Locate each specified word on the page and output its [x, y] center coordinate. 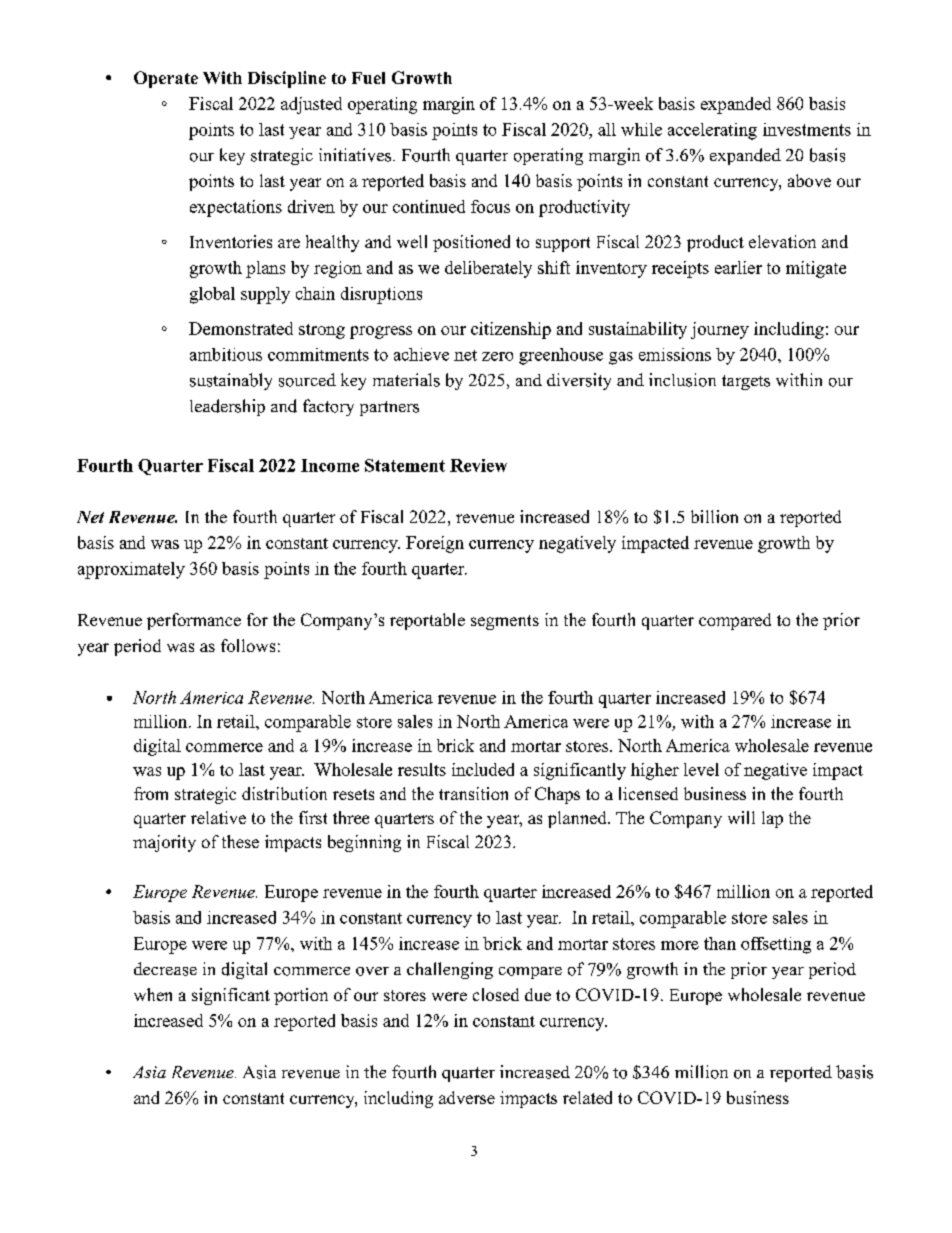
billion [714, 516]
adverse [467, 1097]
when [153, 994]
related [587, 1097]
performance [194, 621]
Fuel [368, 78]
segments [505, 622]
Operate [166, 79]
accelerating [712, 131]
